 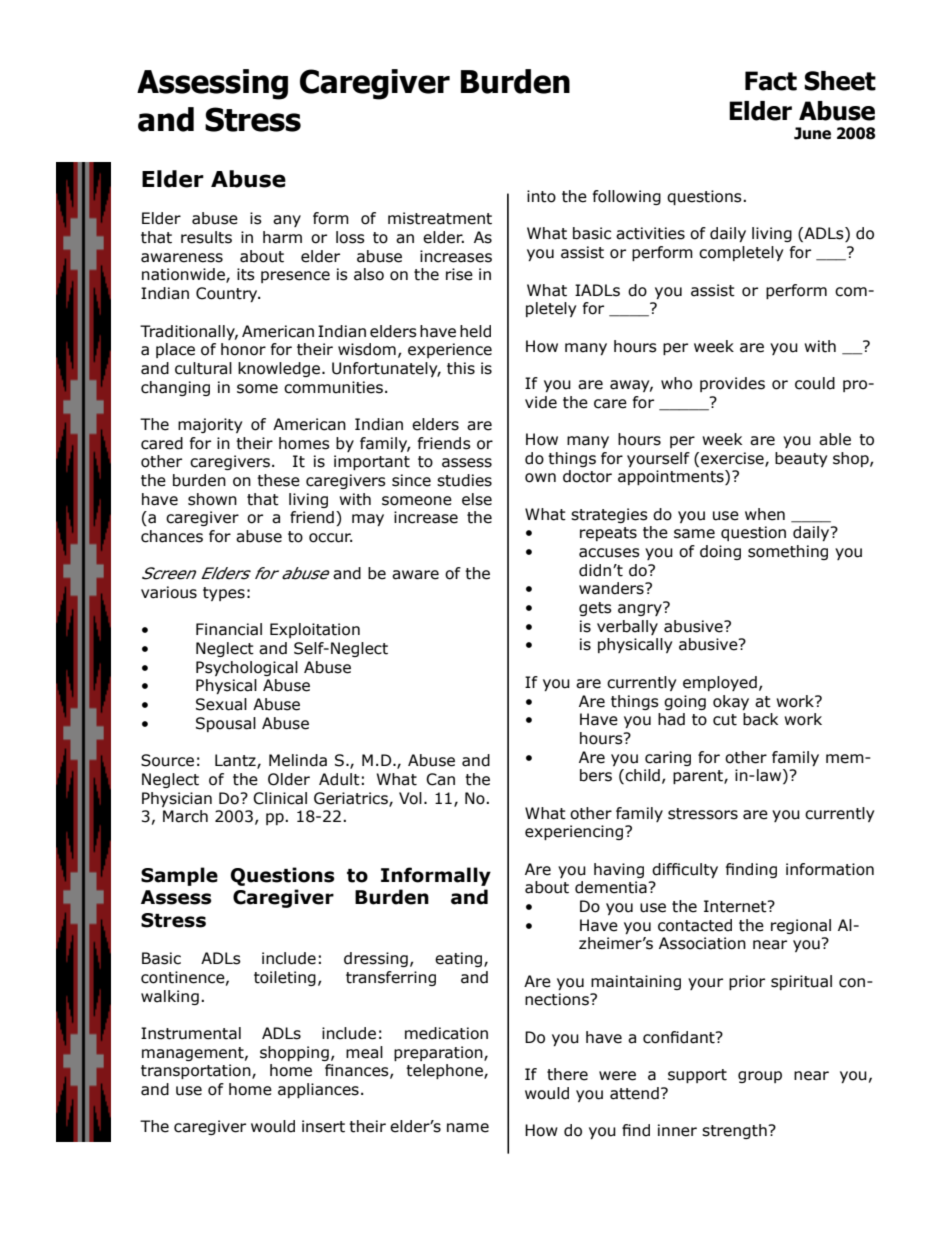 I want to click on into, so click(x=541, y=196).
